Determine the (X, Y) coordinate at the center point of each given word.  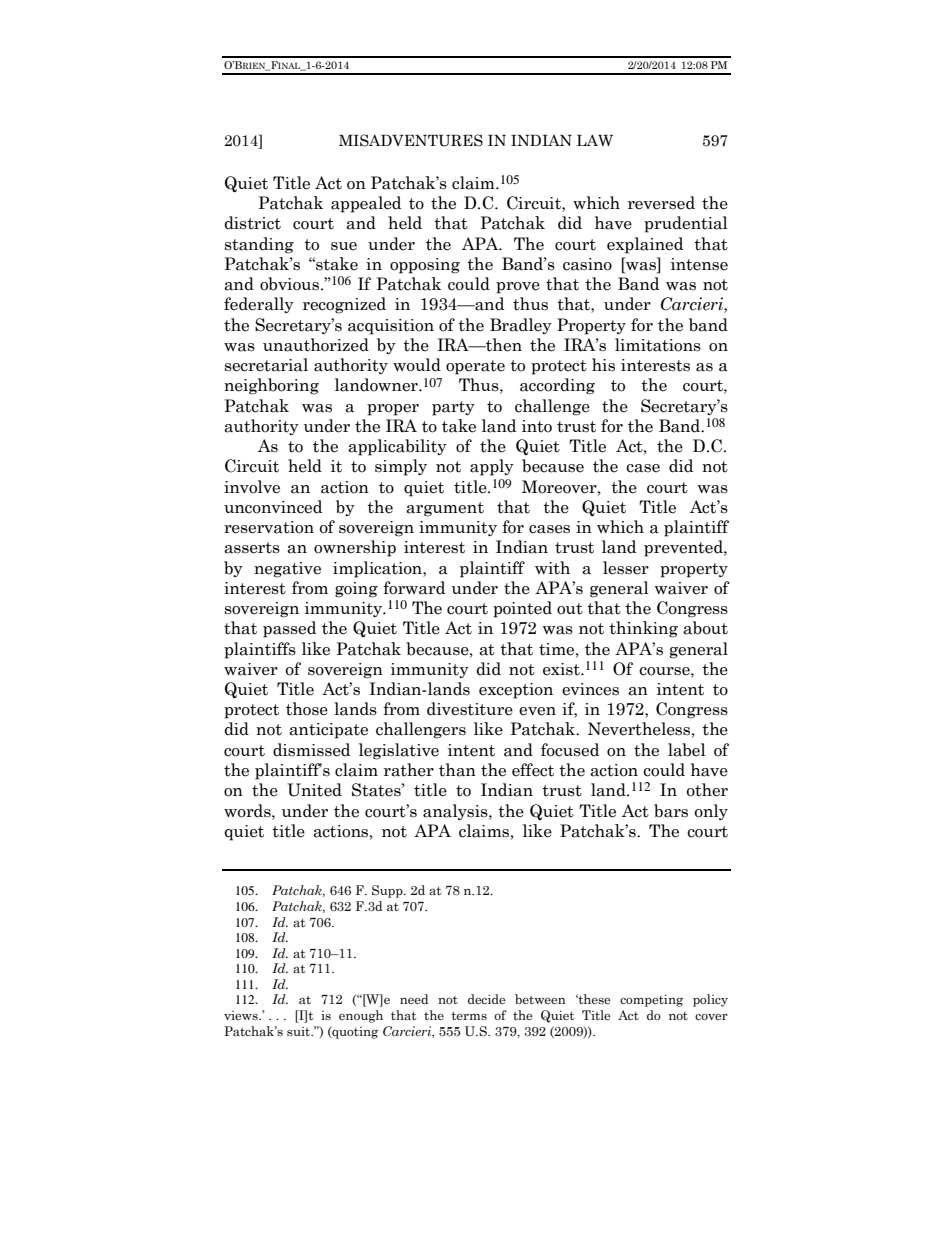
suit (300, 1031)
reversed (661, 203)
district (252, 223)
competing (651, 1000)
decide (486, 999)
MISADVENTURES (411, 140)
